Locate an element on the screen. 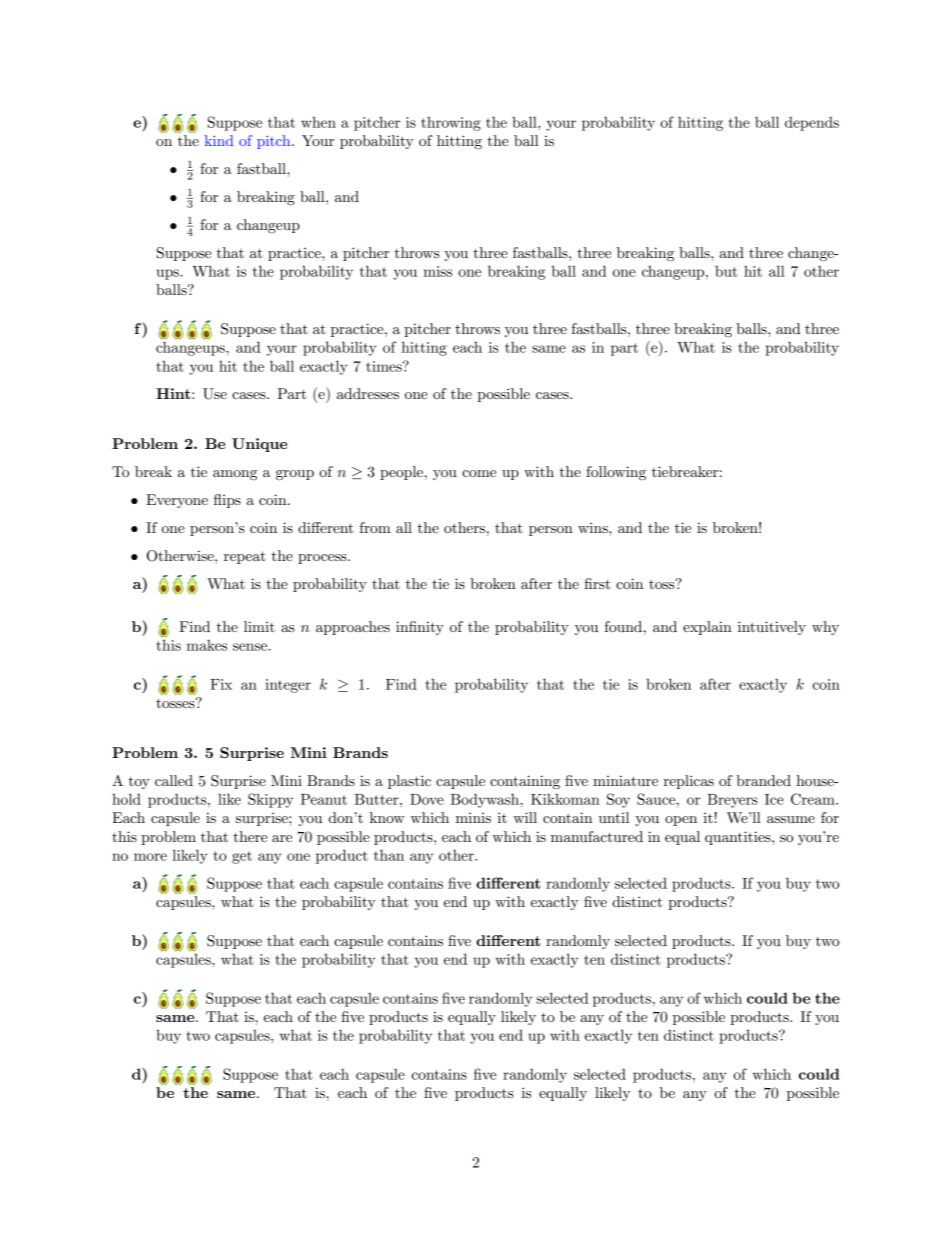 This screenshot has height=1233, width=952. throwing is located at coordinates (451, 123).
